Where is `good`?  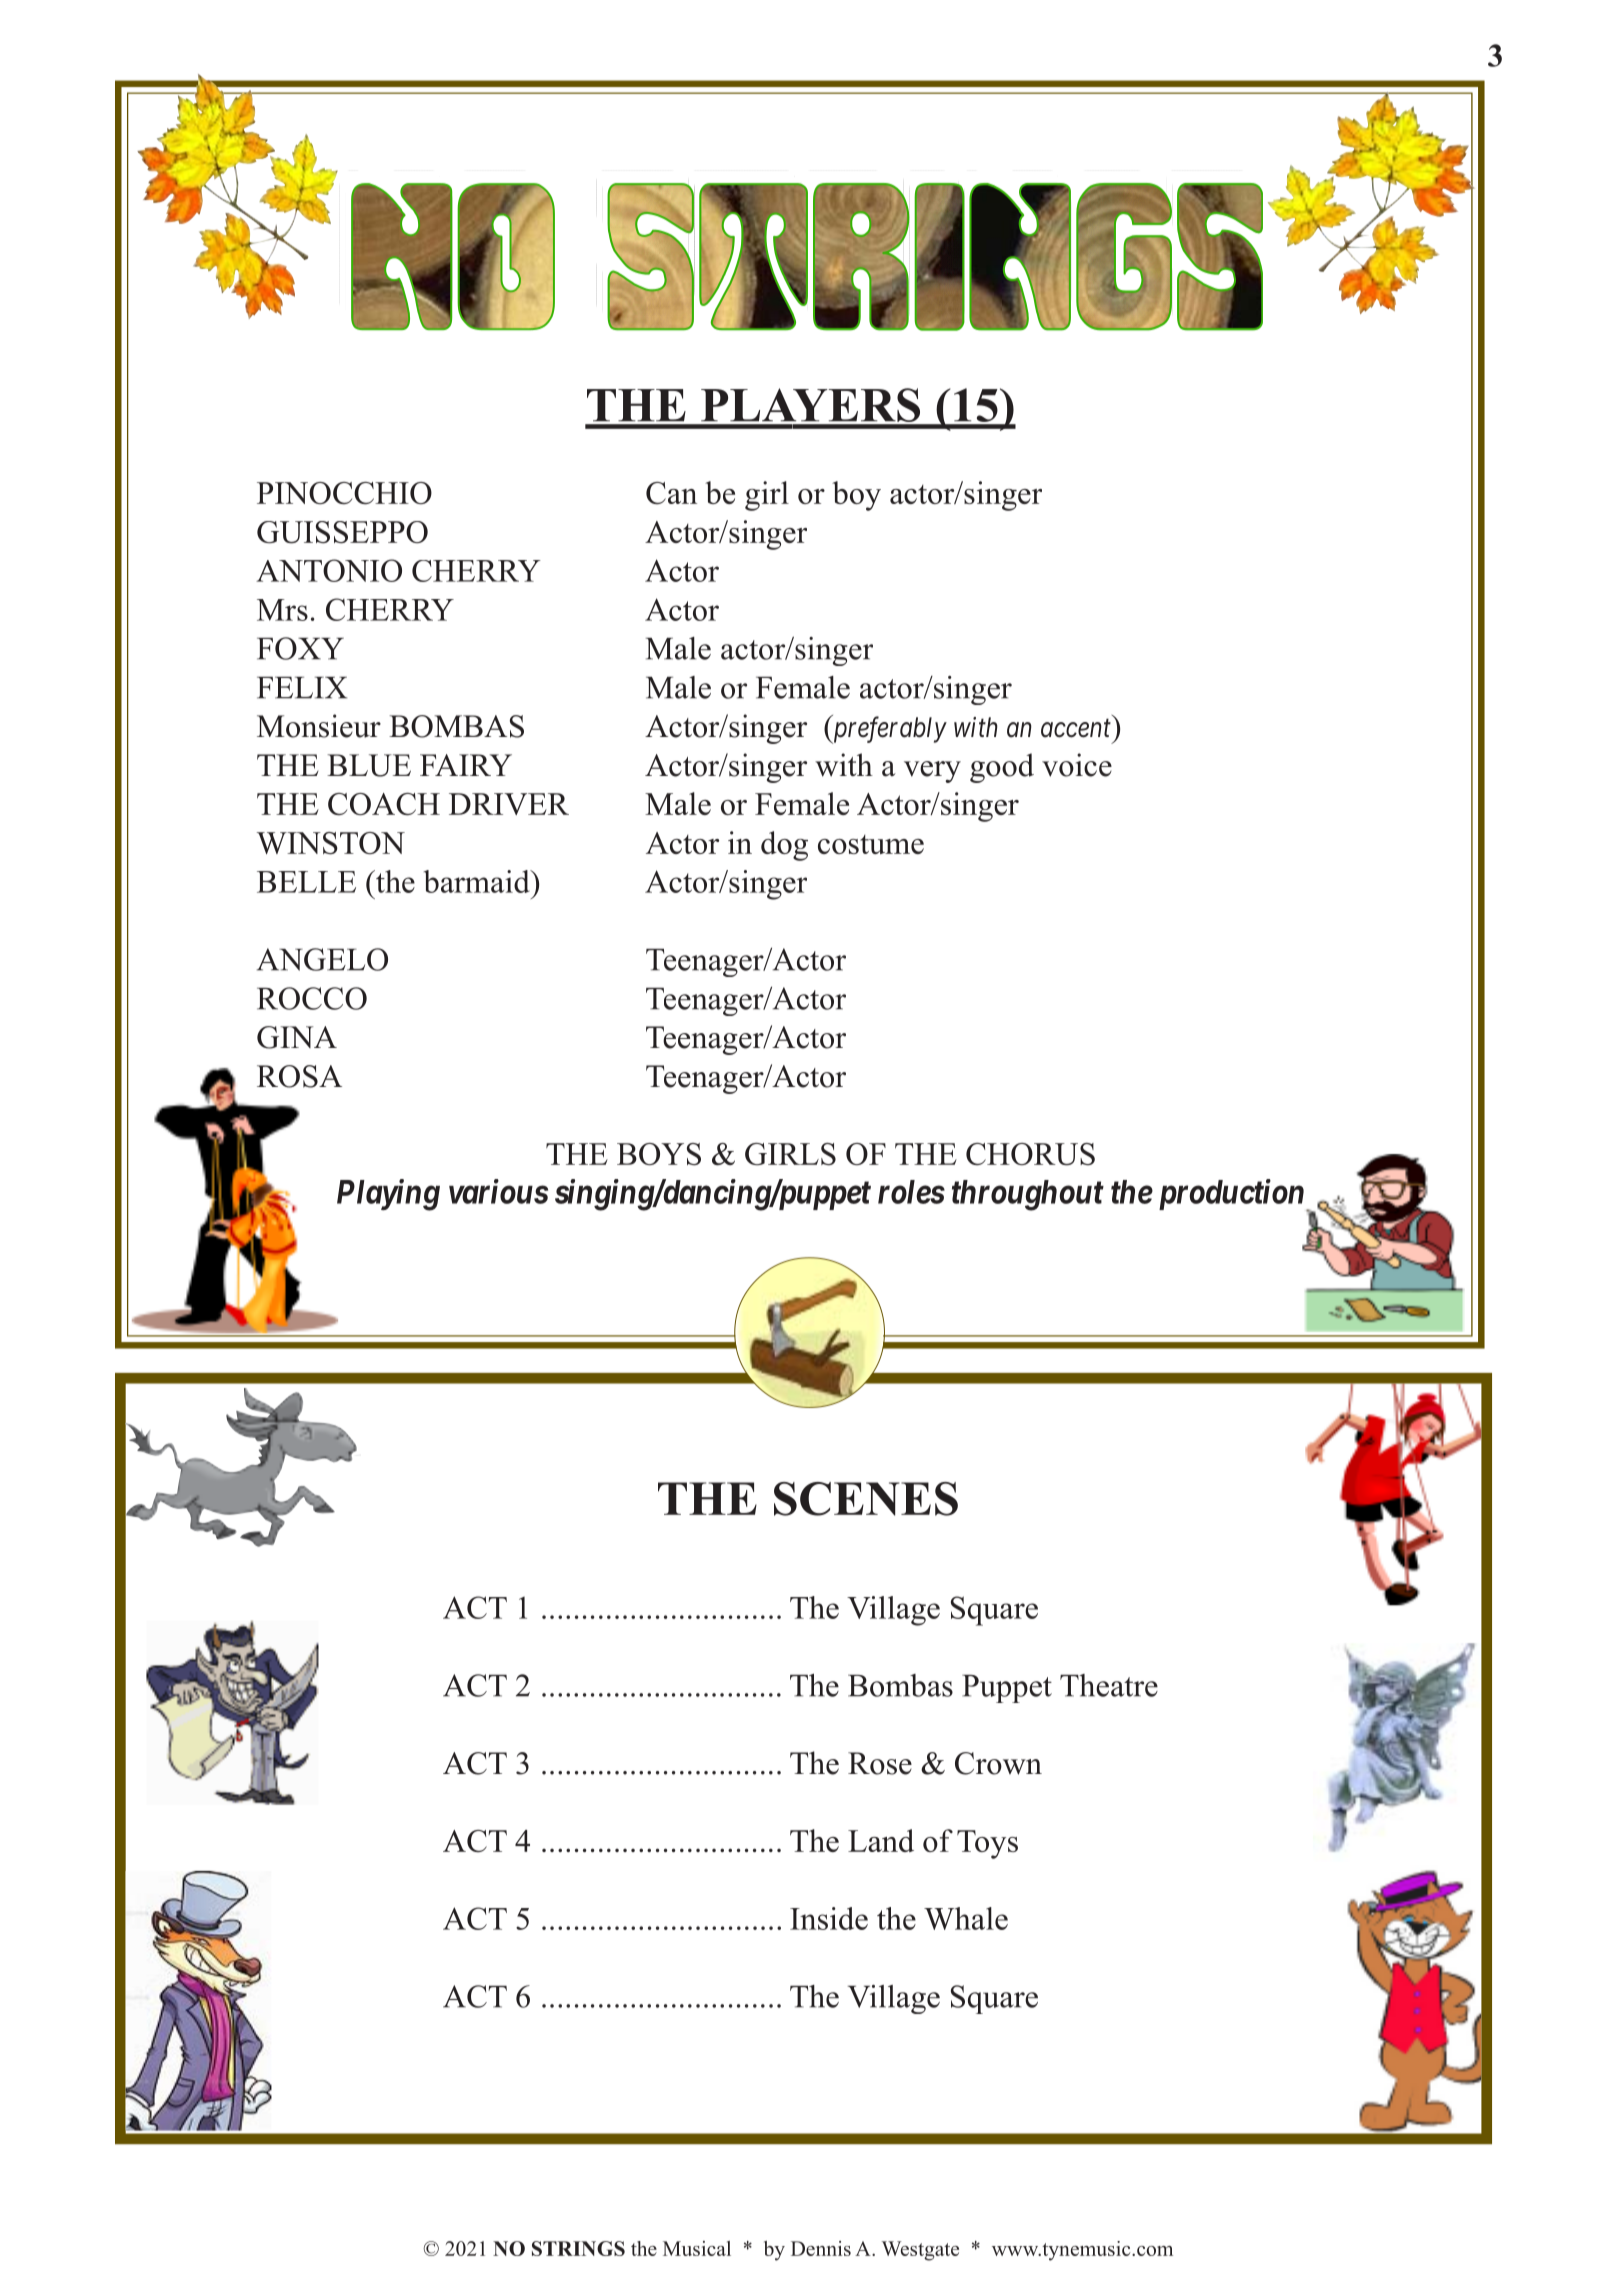
good is located at coordinates (1002, 768).
